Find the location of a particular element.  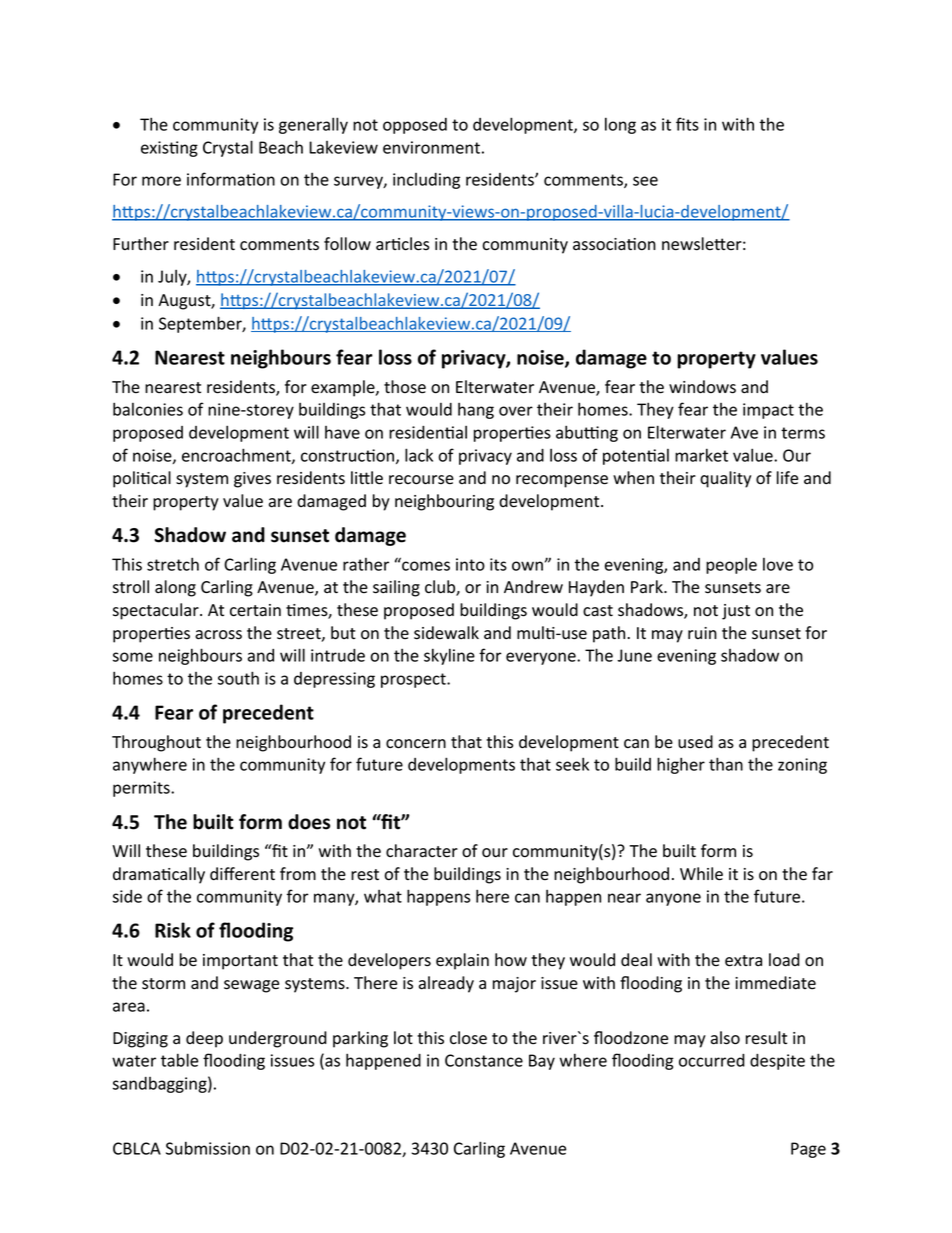

fits is located at coordinates (687, 124).
